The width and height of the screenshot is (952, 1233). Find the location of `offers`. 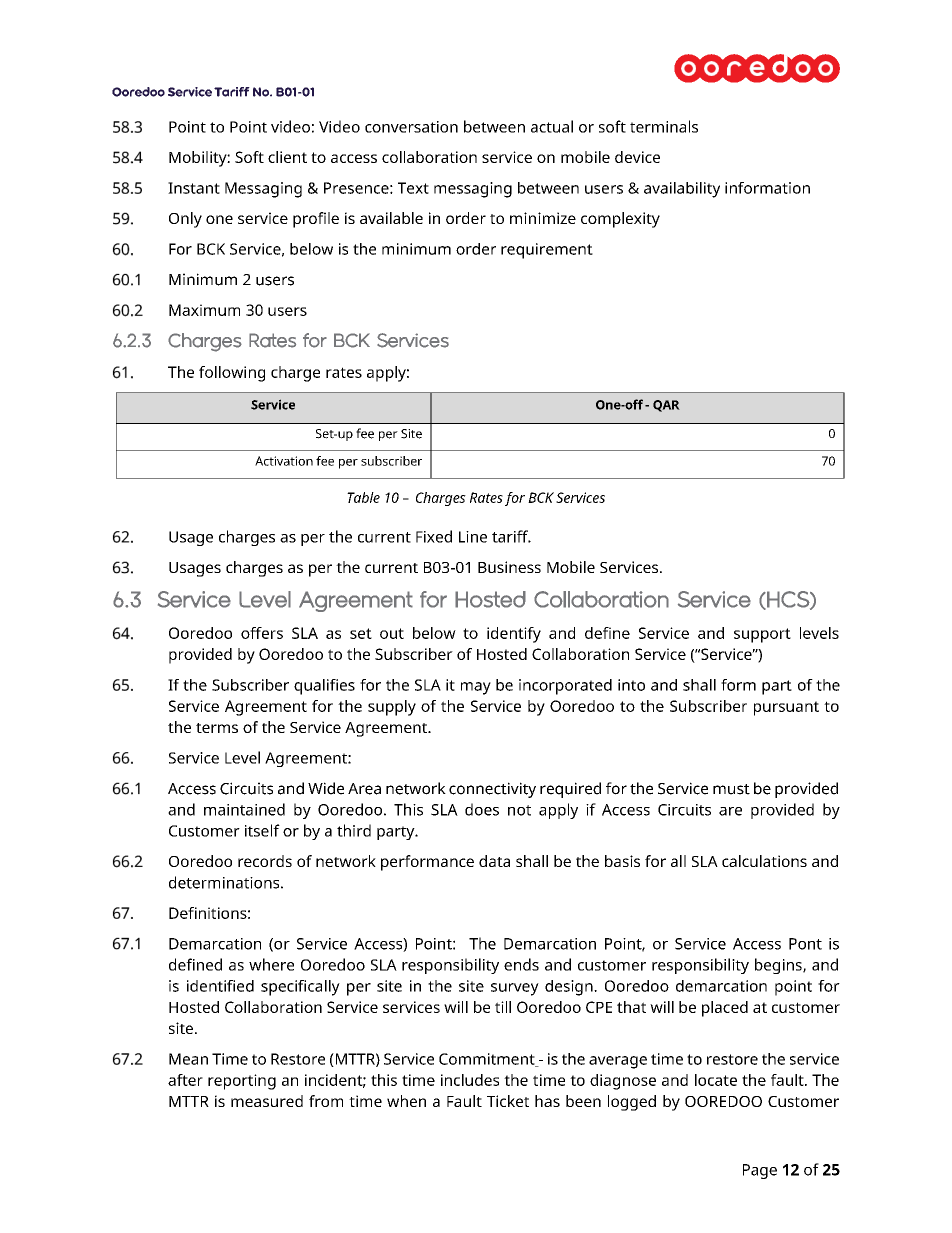

offers is located at coordinates (262, 633).
